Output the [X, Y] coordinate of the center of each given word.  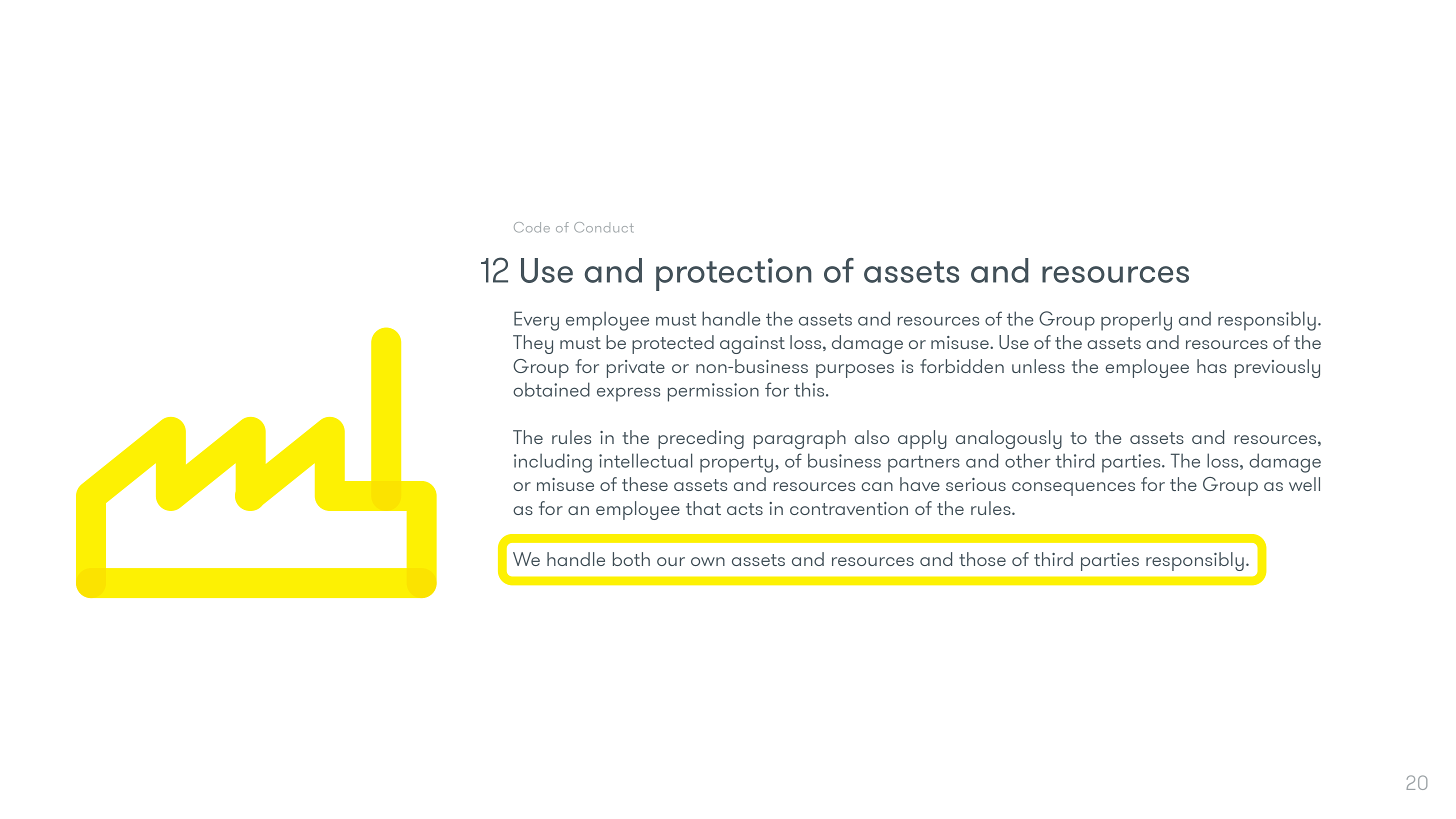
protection [734, 274]
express [628, 395]
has [1212, 366]
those [982, 559]
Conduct [604, 227]
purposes [855, 371]
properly [1136, 321]
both [631, 559]
